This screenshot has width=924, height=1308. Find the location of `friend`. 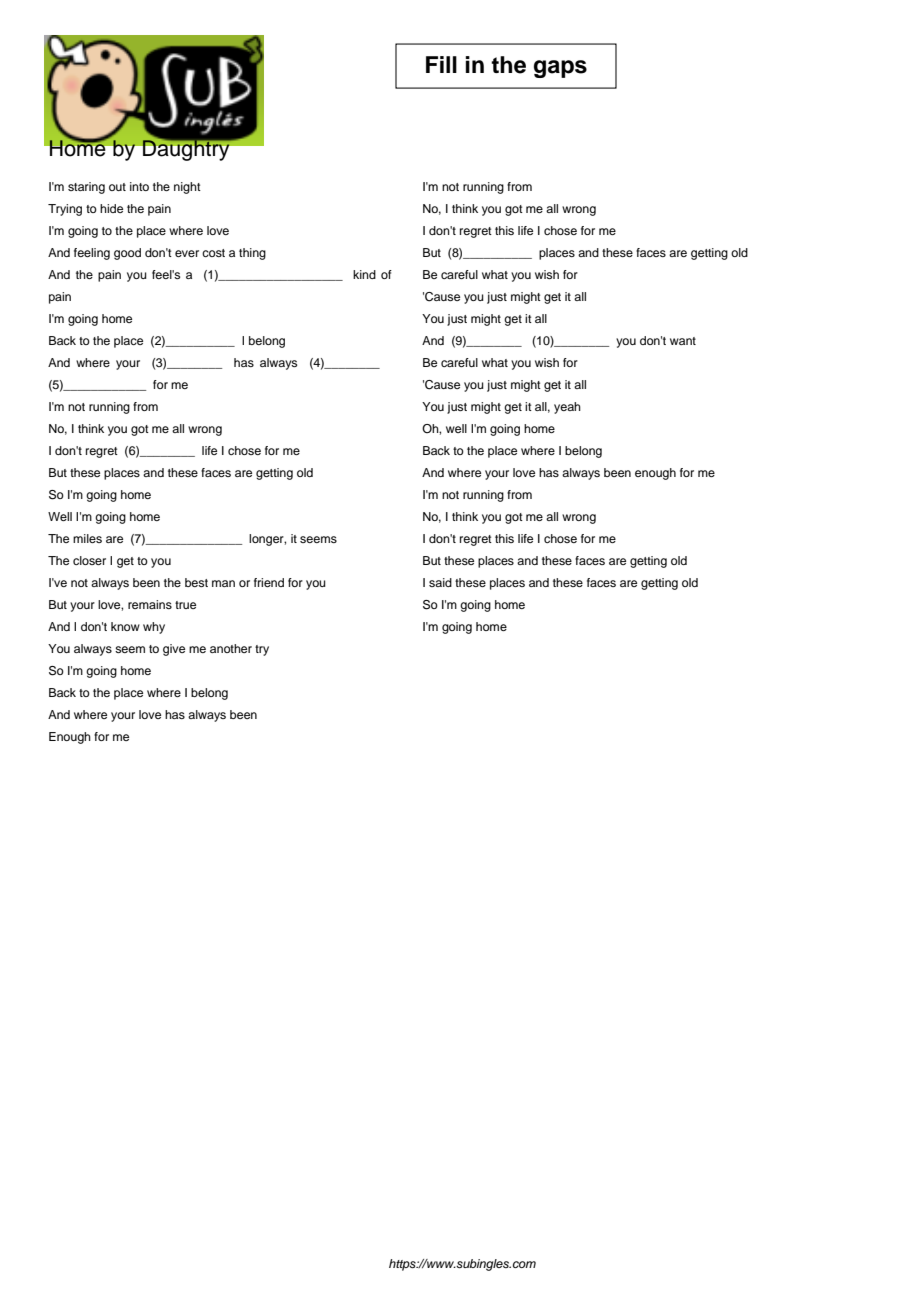

friend is located at coordinates (269, 582).
